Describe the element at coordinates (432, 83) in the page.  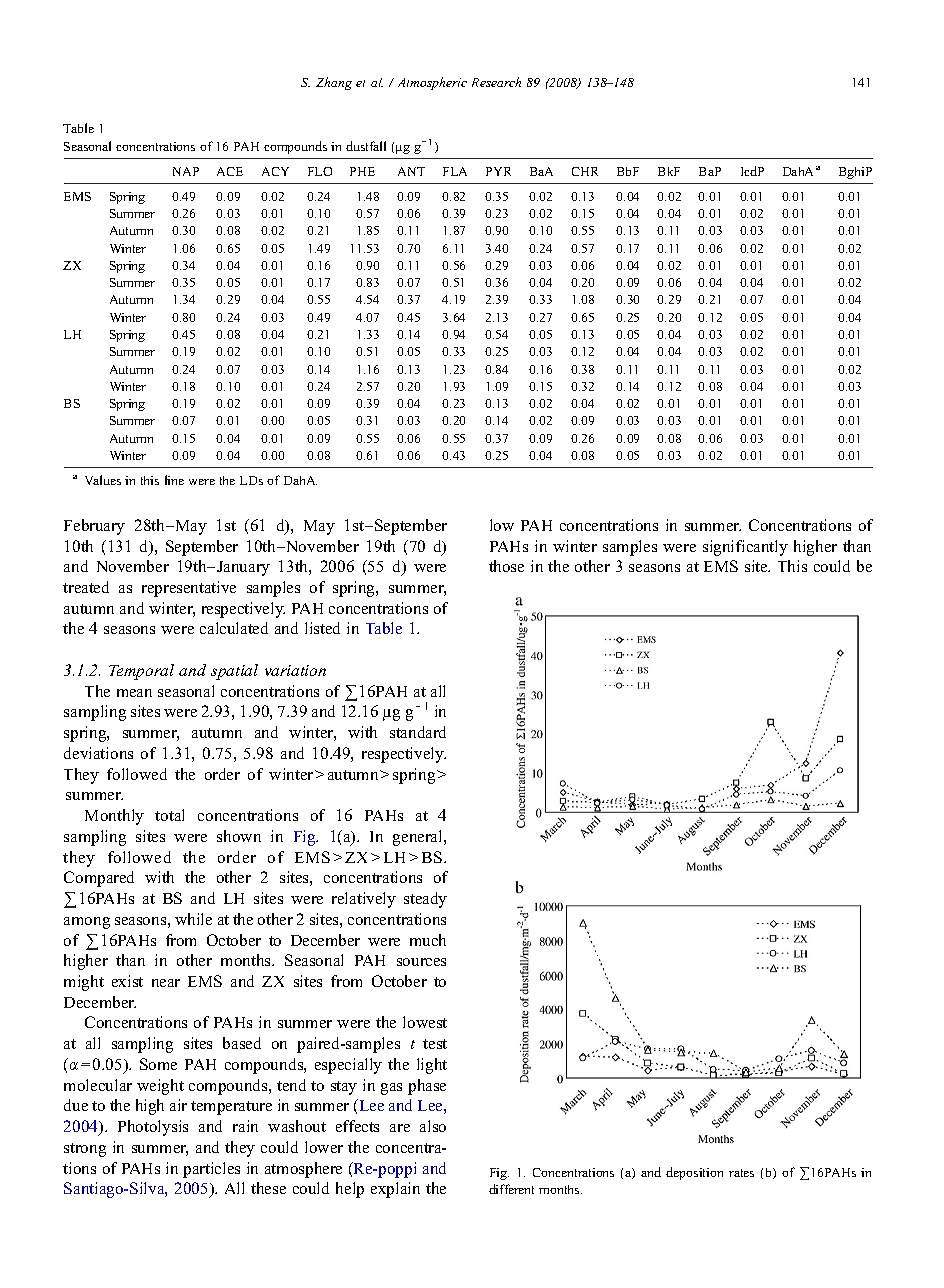
I see `Atmospheric` at that location.
